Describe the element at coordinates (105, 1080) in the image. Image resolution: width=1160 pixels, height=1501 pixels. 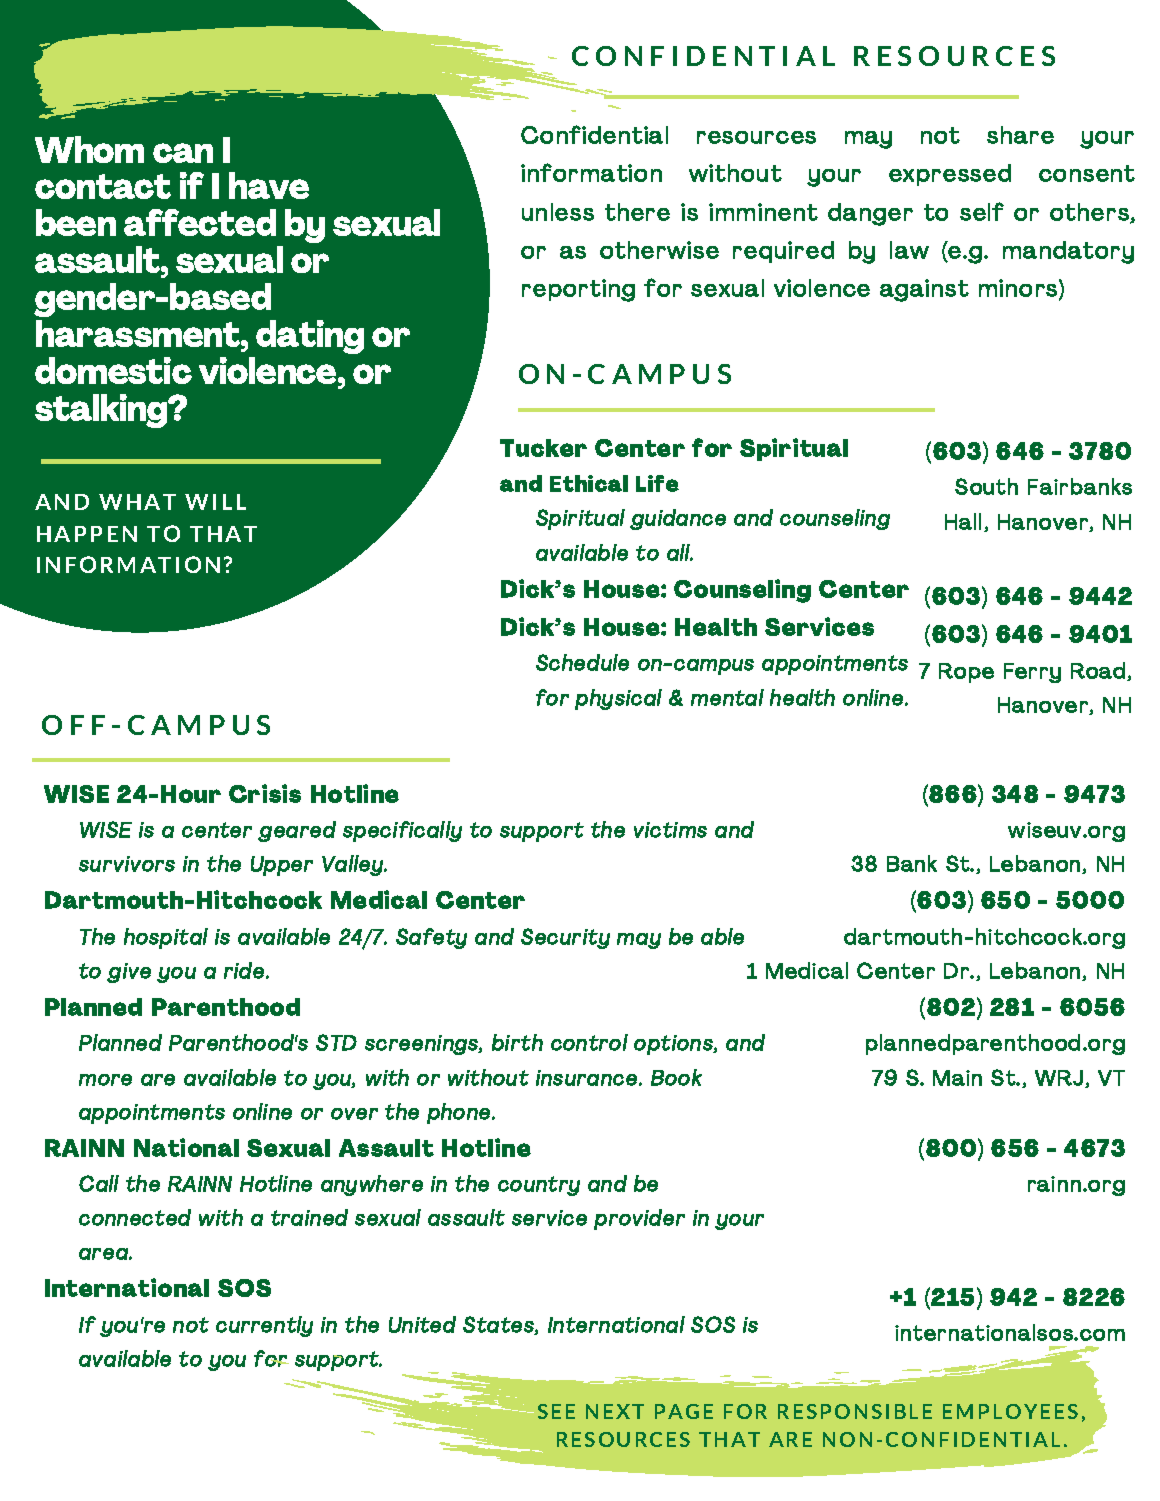
I see `more` at that location.
